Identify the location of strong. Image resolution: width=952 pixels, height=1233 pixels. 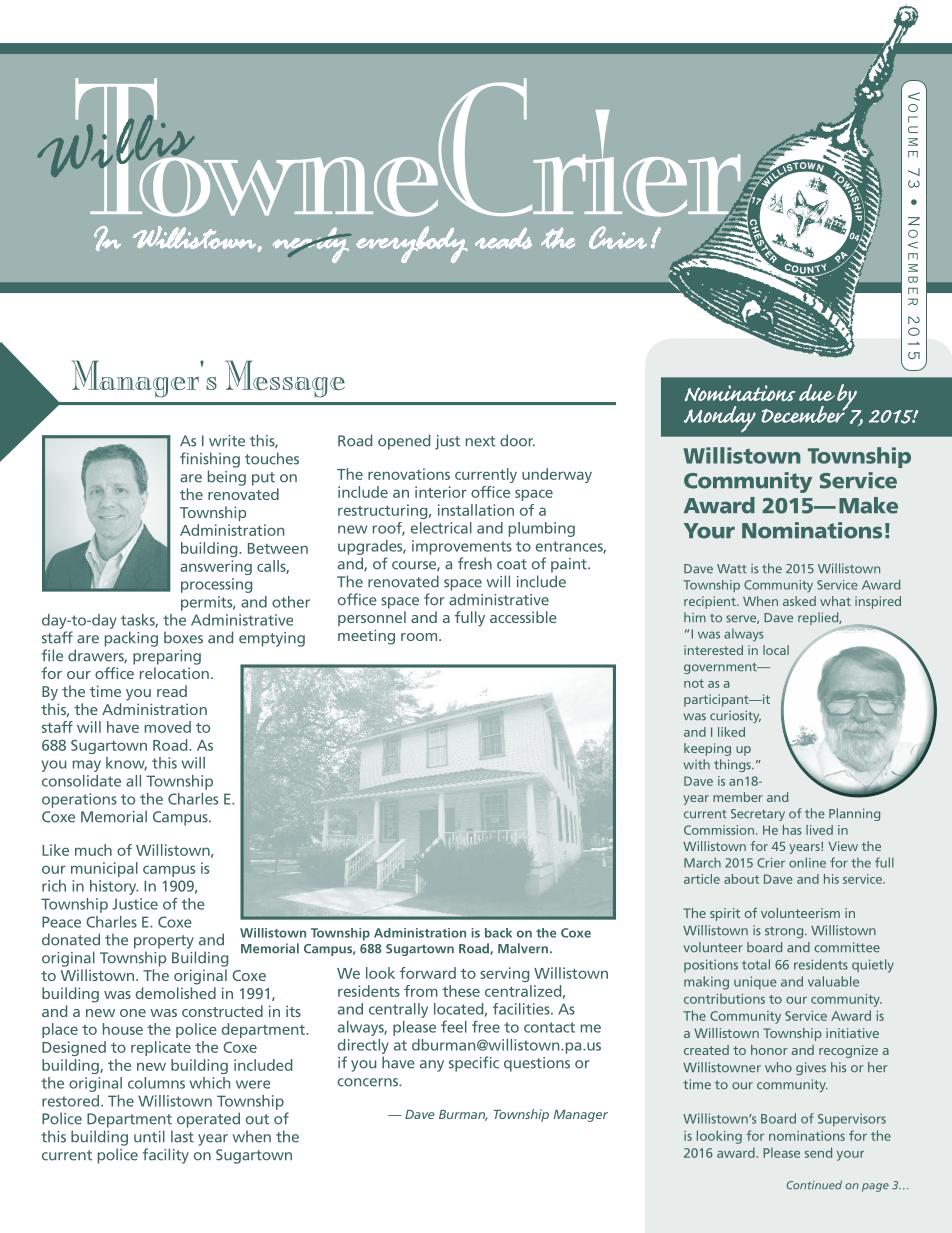
(785, 932).
